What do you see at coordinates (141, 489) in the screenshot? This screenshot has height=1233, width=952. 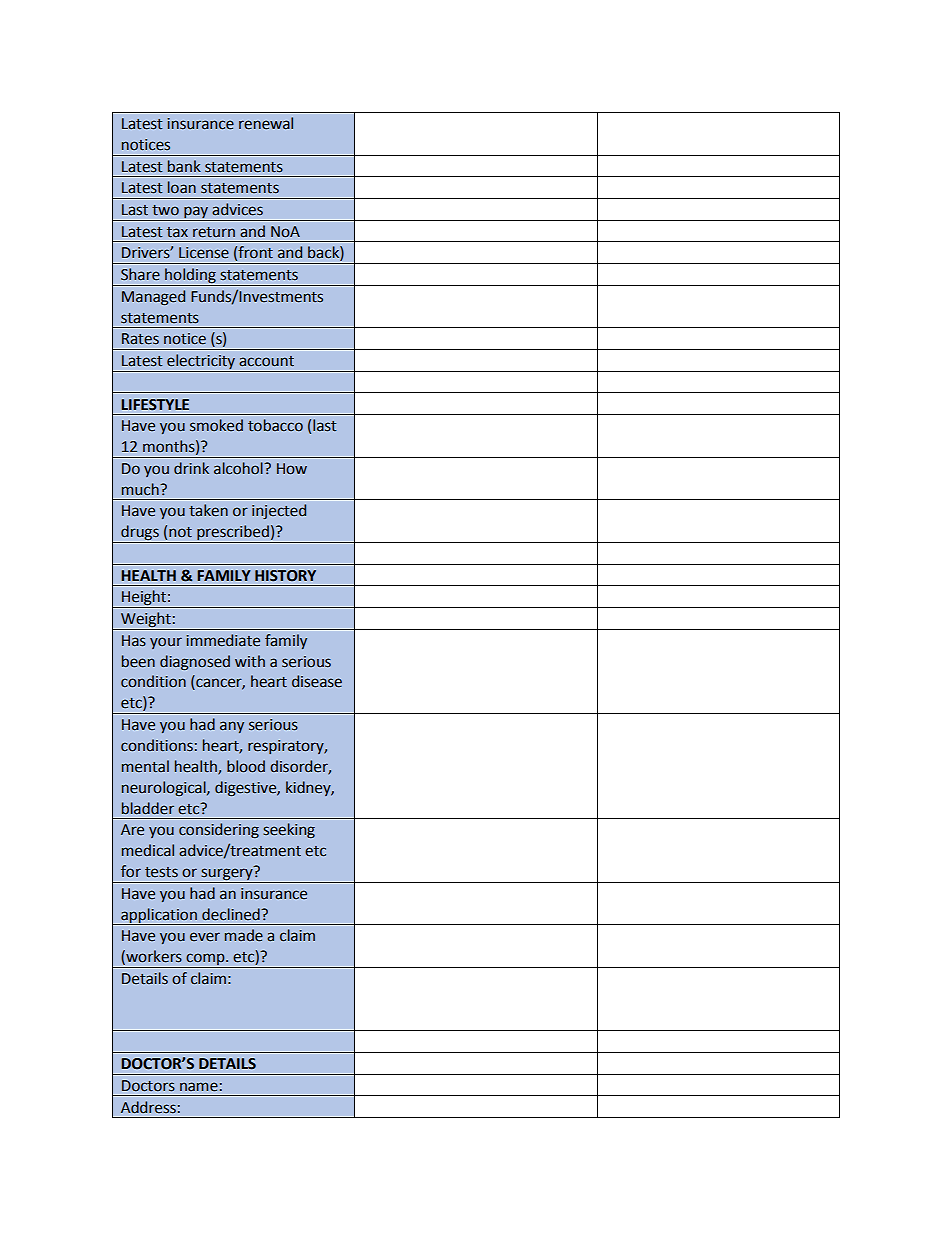 I see `much` at bounding box center [141, 489].
